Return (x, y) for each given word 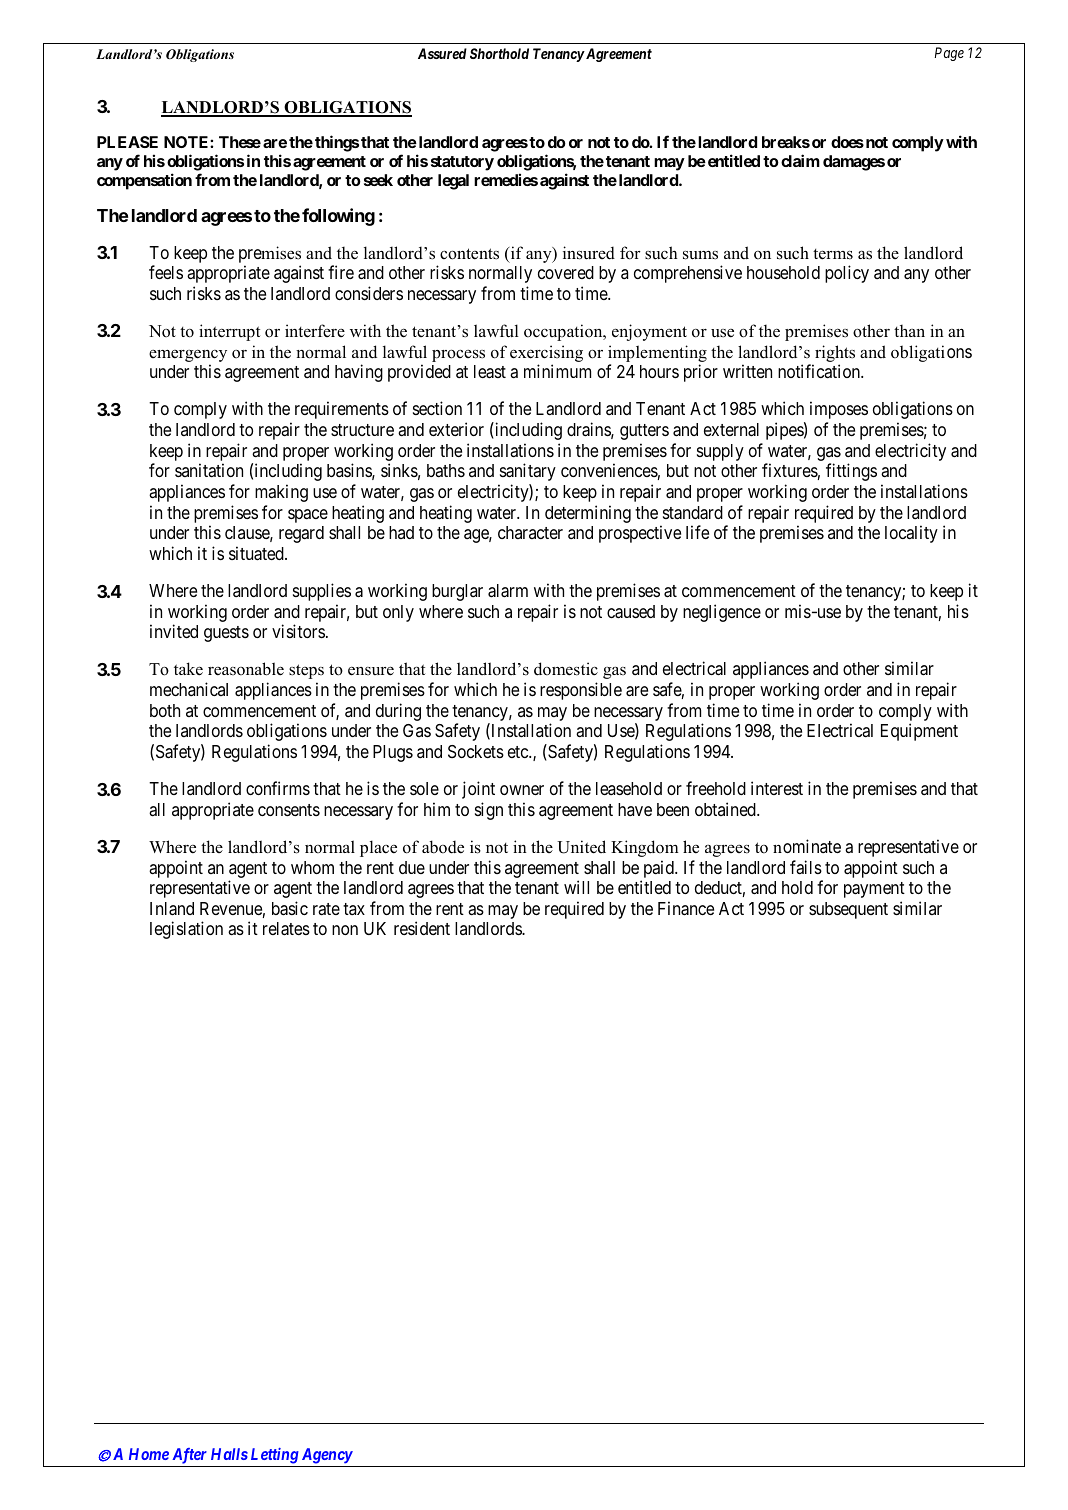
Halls (229, 1454)
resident (422, 928)
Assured (442, 53)
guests (226, 634)
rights (835, 355)
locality (911, 534)
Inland (172, 909)
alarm (508, 591)
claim (800, 160)
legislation (186, 930)
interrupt (229, 332)
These (240, 142)
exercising (546, 355)
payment (874, 890)
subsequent (848, 910)
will (576, 887)
